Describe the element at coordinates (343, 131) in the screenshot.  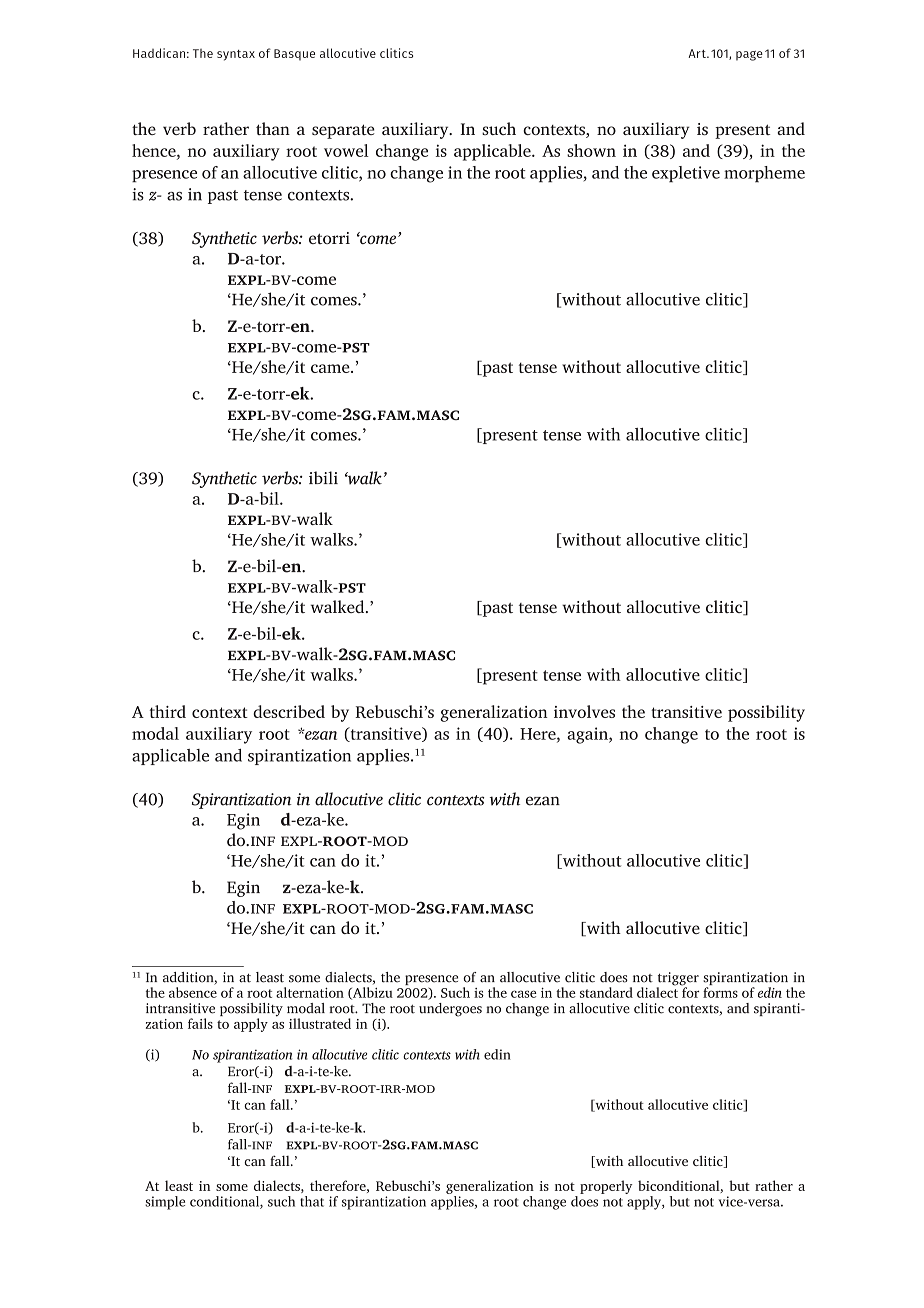
I see `separate` at that location.
